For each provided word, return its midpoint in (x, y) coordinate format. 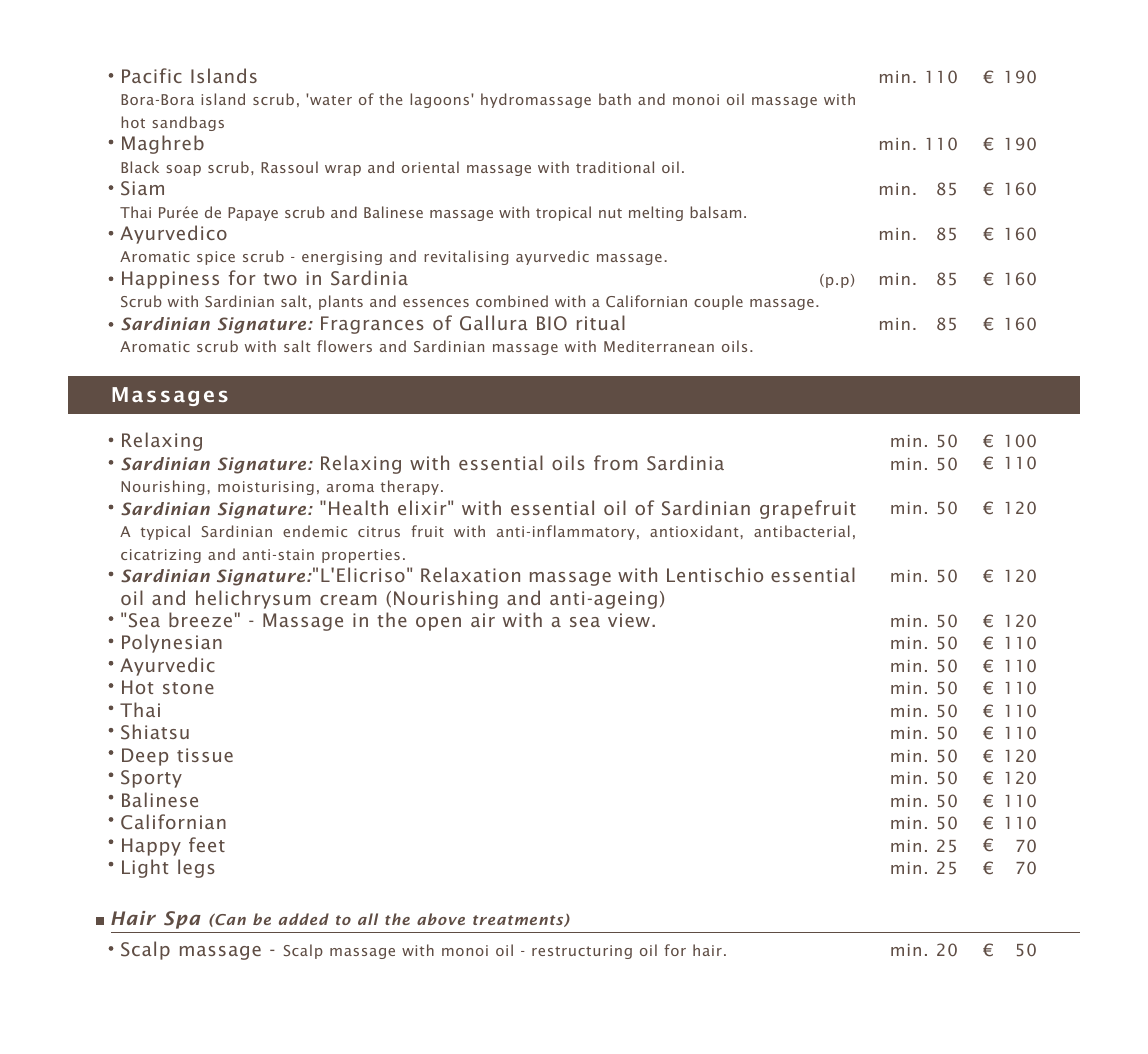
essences (436, 303)
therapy (410, 487)
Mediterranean (659, 346)
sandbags (188, 123)
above (441, 919)
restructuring (582, 952)
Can (229, 919)
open (438, 624)
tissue (205, 755)
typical (165, 532)
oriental (430, 167)
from (616, 462)
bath (615, 99)
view (630, 620)
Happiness (170, 280)
